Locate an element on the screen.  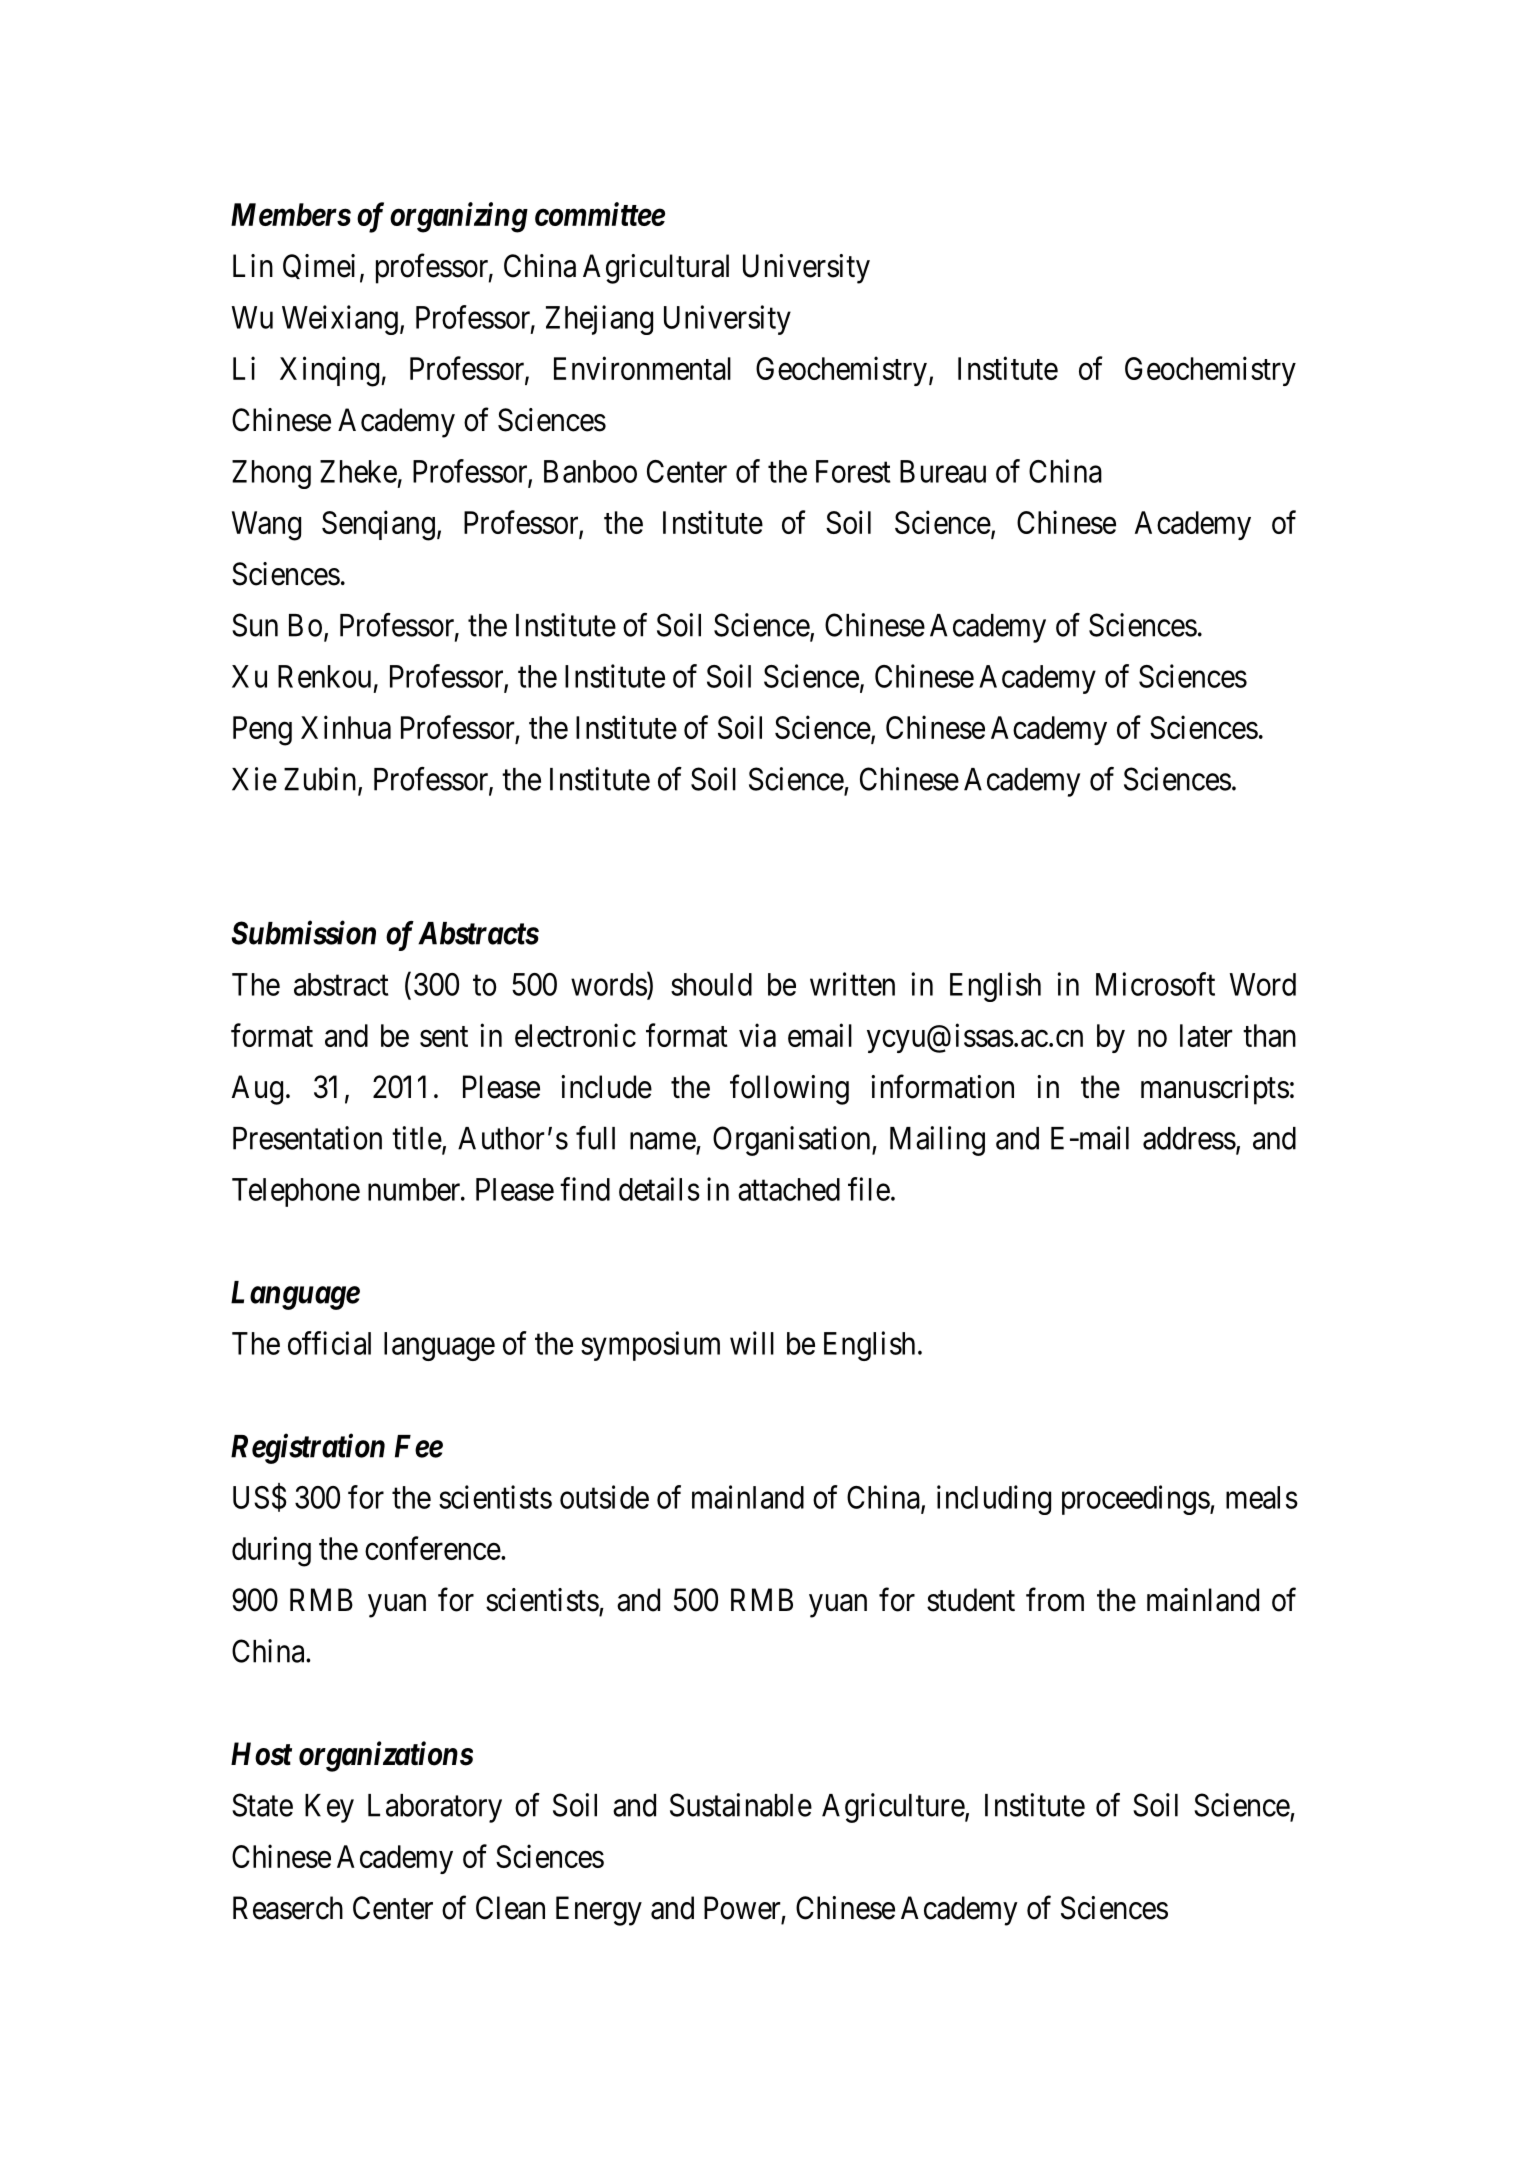
meals is located at coordinates (1262, 1497).
